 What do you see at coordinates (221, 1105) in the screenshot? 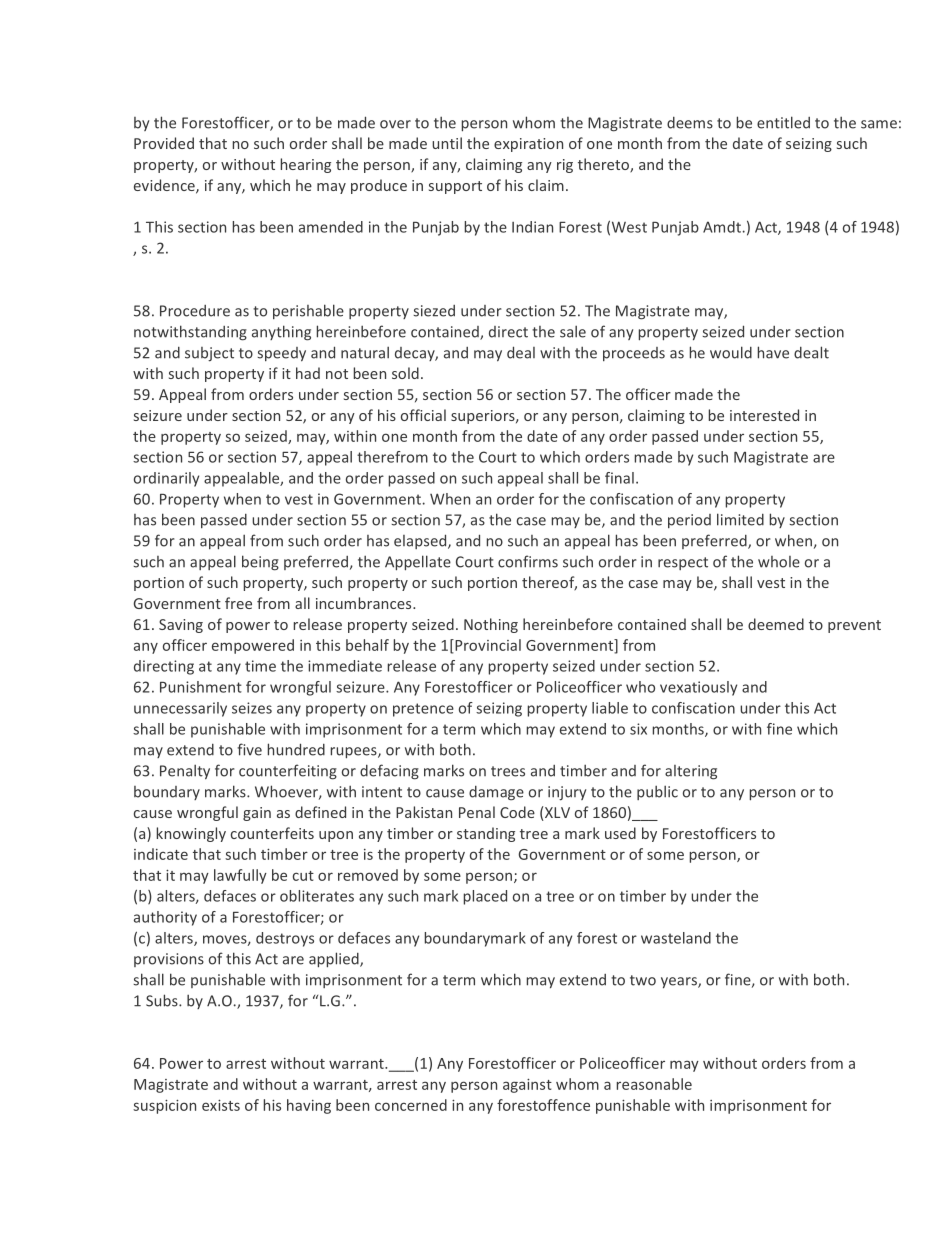
I see `exists` at bounding box center [221, 1105].
